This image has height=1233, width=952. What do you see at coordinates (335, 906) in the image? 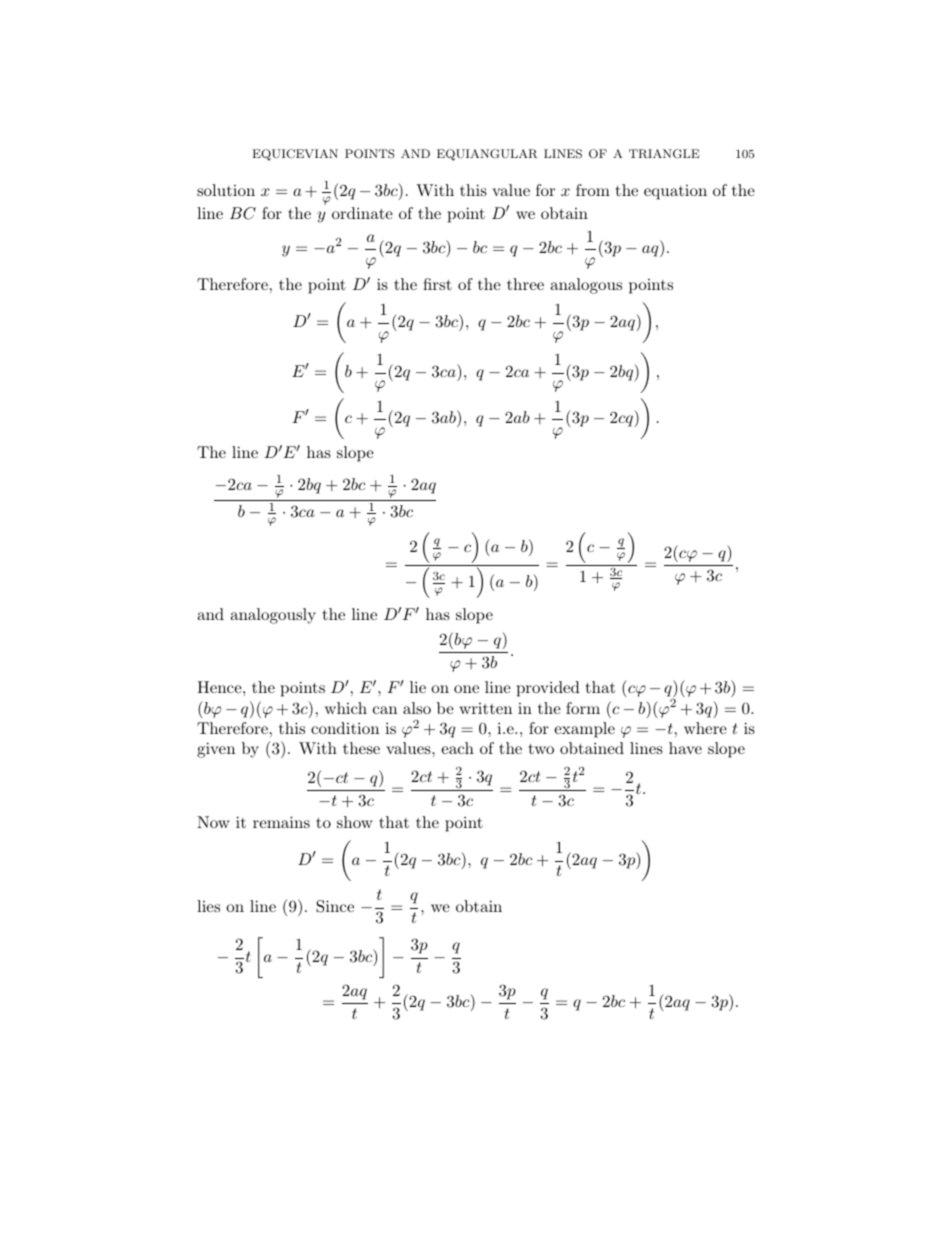
I see `Since` at bounding box center [335, 906].
